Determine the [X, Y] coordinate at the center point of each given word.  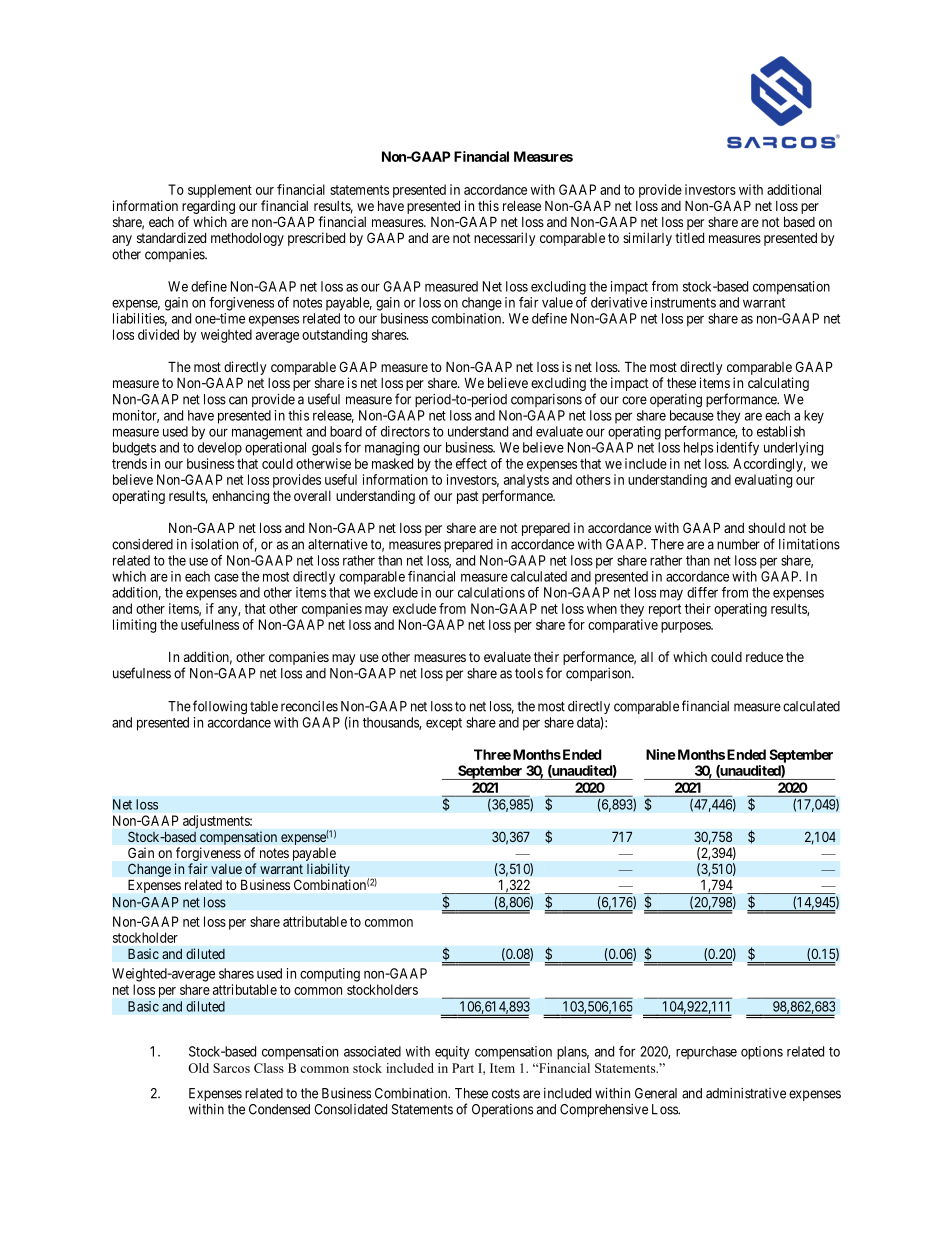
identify [738, 449]
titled [689, 237]
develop [220, 449]
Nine [661, 754]
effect [471, 463]
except [444, 724]
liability [328, 871]
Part [463, 1068]
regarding [208, 207]
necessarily [505, 239]
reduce [764, 657]
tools [529, 673]
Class [269, 1068]
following [220, 707]
